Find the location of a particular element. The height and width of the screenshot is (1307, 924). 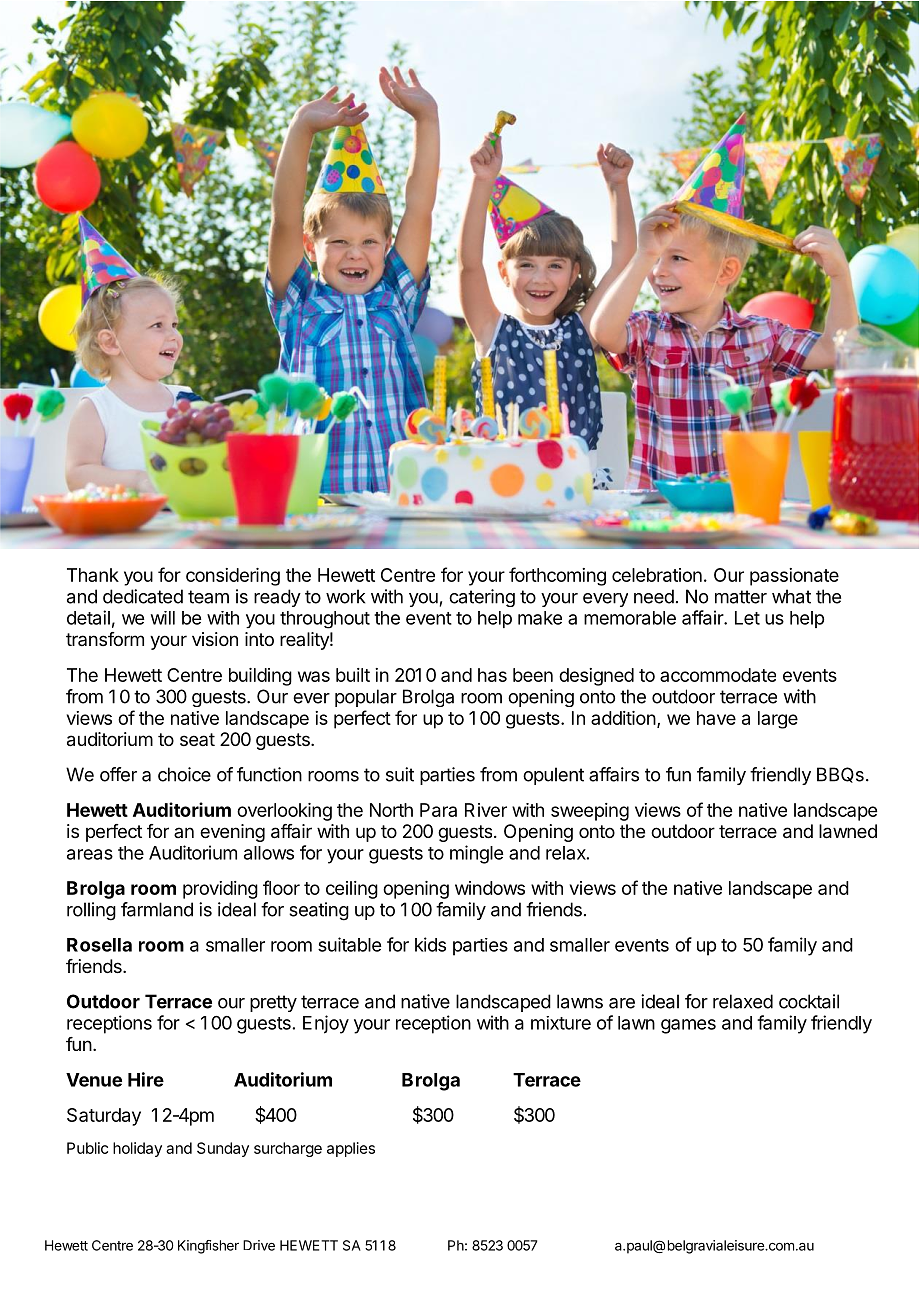

mixture is located at coordinates (561, 1023).
